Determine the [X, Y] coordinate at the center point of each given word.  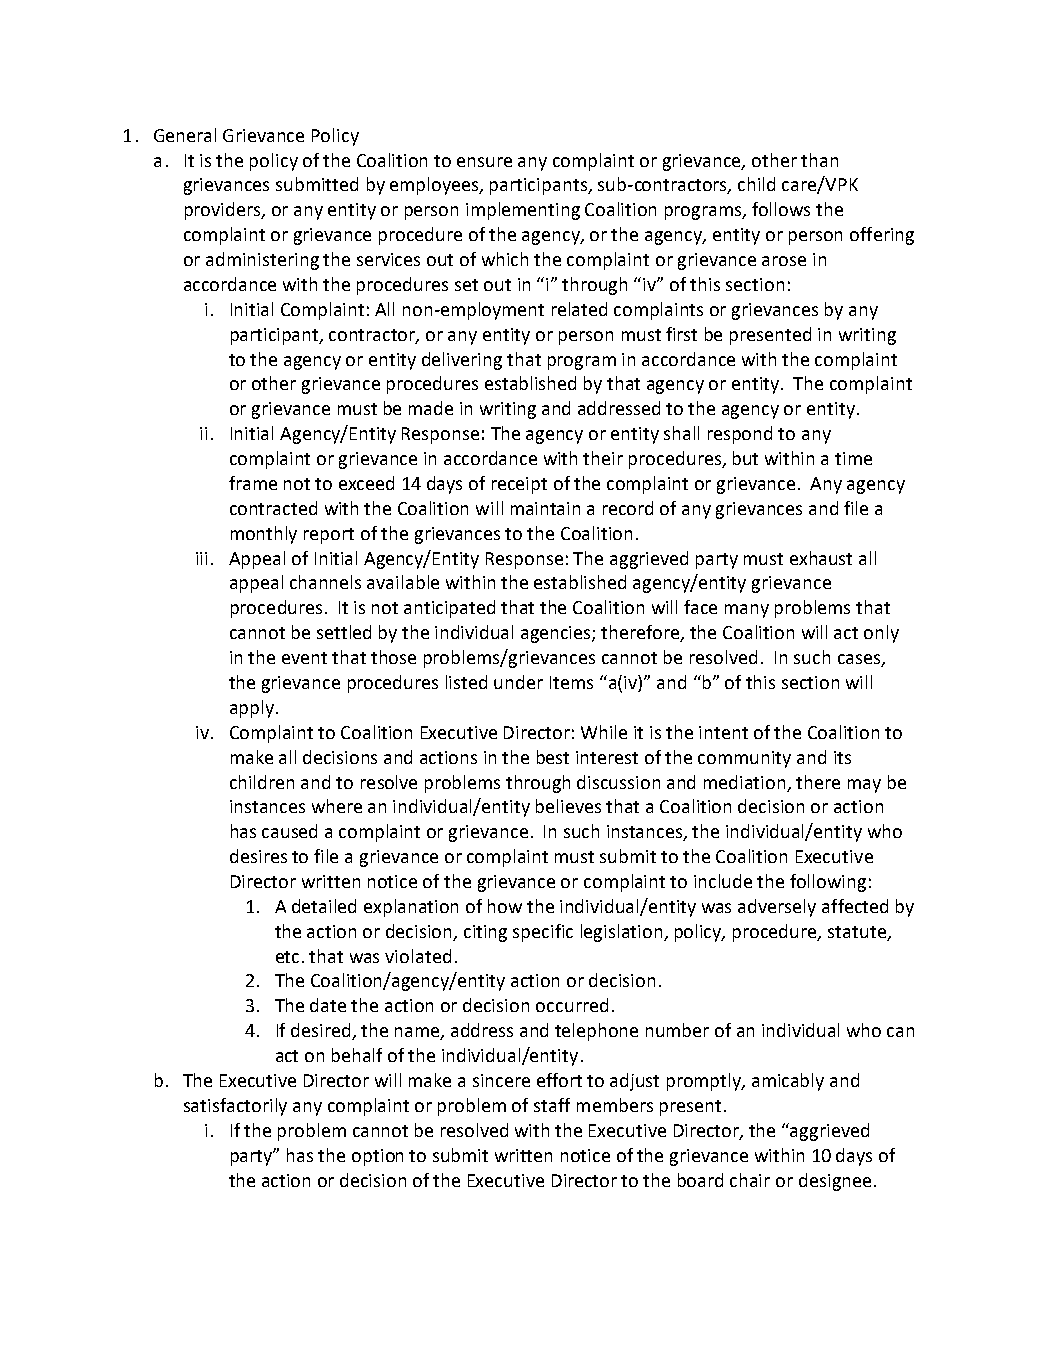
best [553, 757]
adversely [777, 908]
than [819, 160]
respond [740, 435]
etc [289, 957]
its [842, 757]
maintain [545, 508]
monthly [264, 535]
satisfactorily [235, 1107]
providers [224, 211]
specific [543, 933]
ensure [484, 162]
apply [253, 709]
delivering [462, 361]
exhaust [821, 558]
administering [262, 261]
